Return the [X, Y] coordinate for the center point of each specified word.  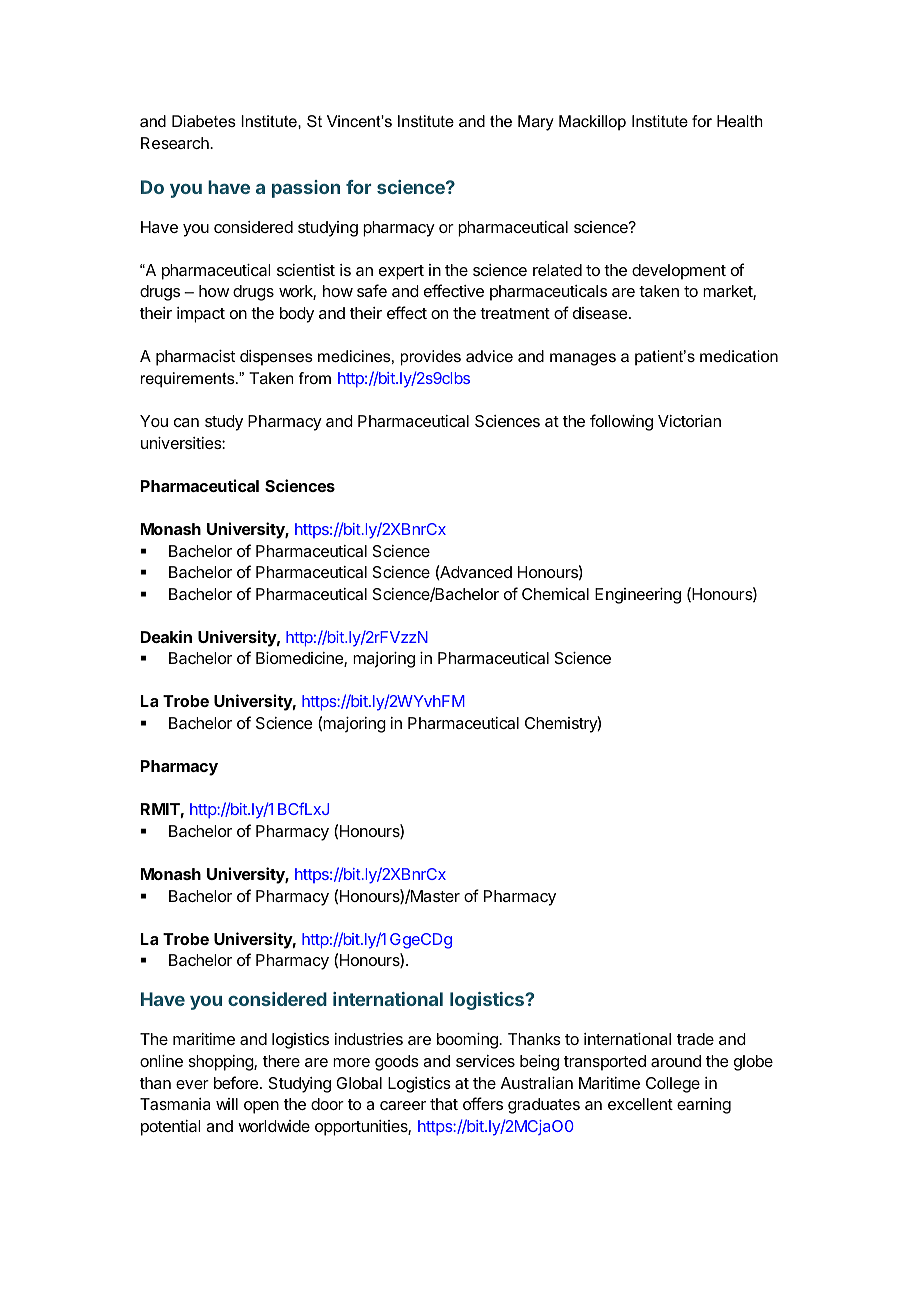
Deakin [166, 636]
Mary [536, 123]
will [227, 1104]
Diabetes [204, 121]
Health [740, 121]
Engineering [638, 596]
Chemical [555, 594]
